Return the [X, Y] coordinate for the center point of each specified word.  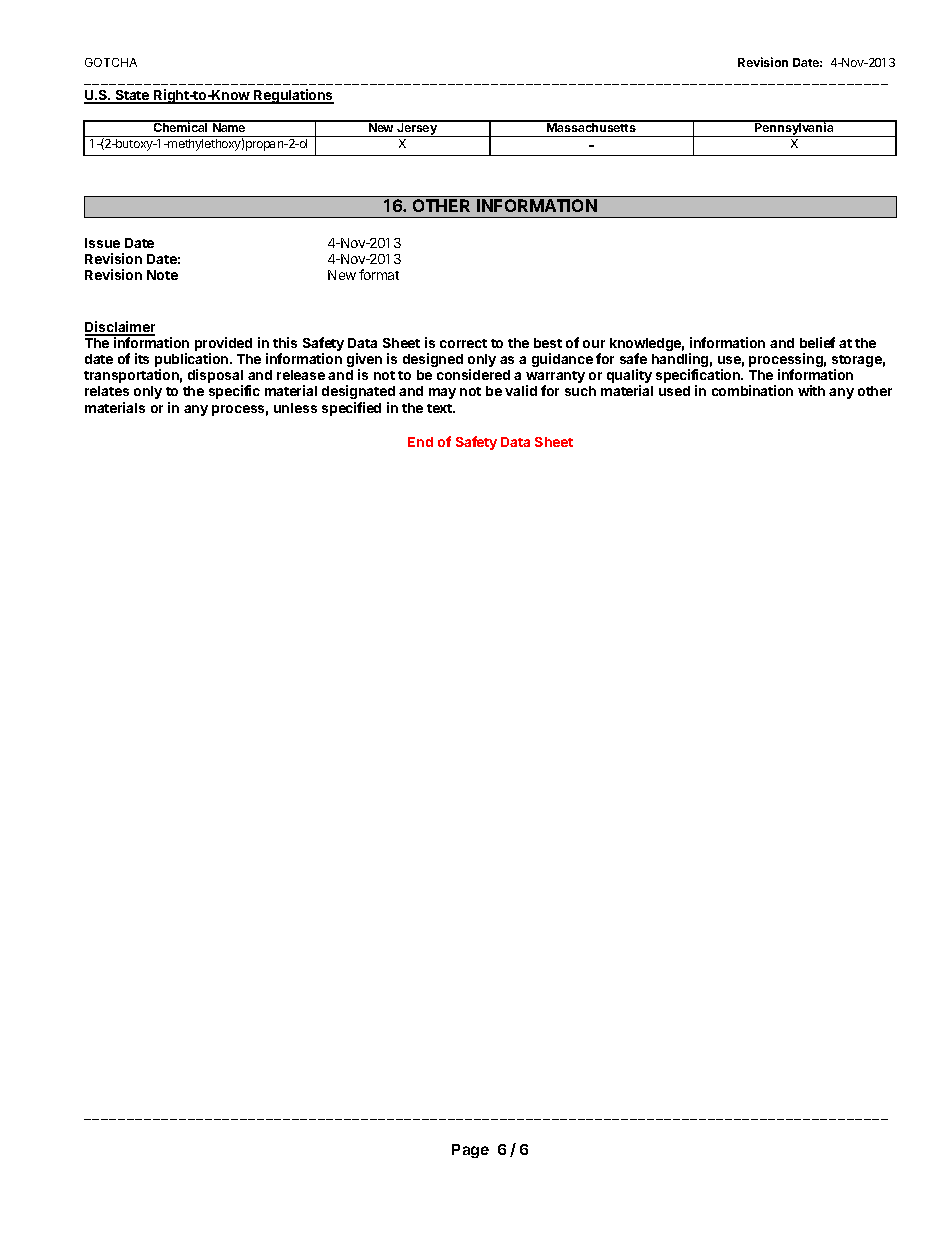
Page [470, 1151]
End [420, 442]
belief [817, 342]
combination [752, 390]
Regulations [293, 96]
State [132, 97]
